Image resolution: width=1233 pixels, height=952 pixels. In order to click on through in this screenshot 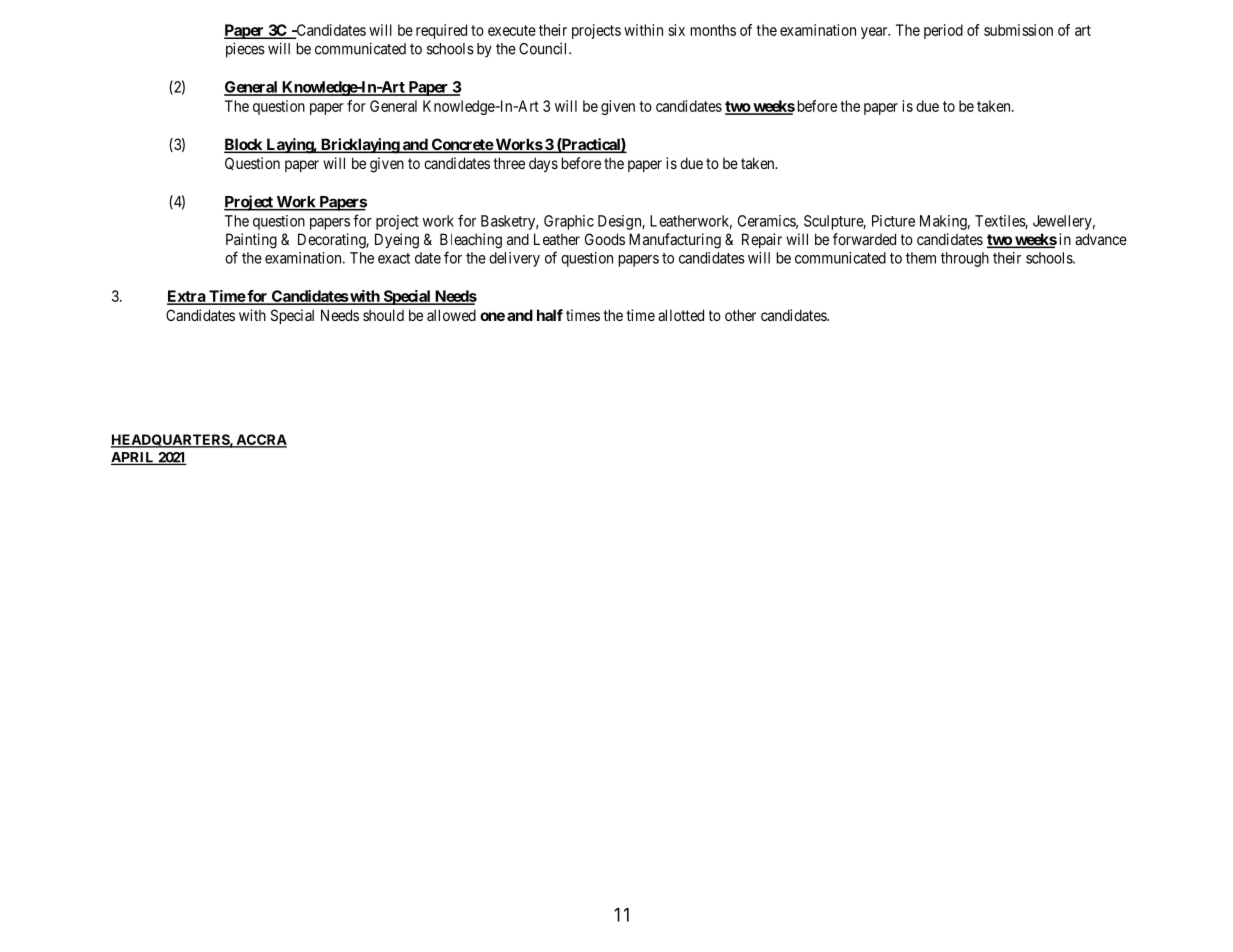, I will do `click(965, 259)`.
